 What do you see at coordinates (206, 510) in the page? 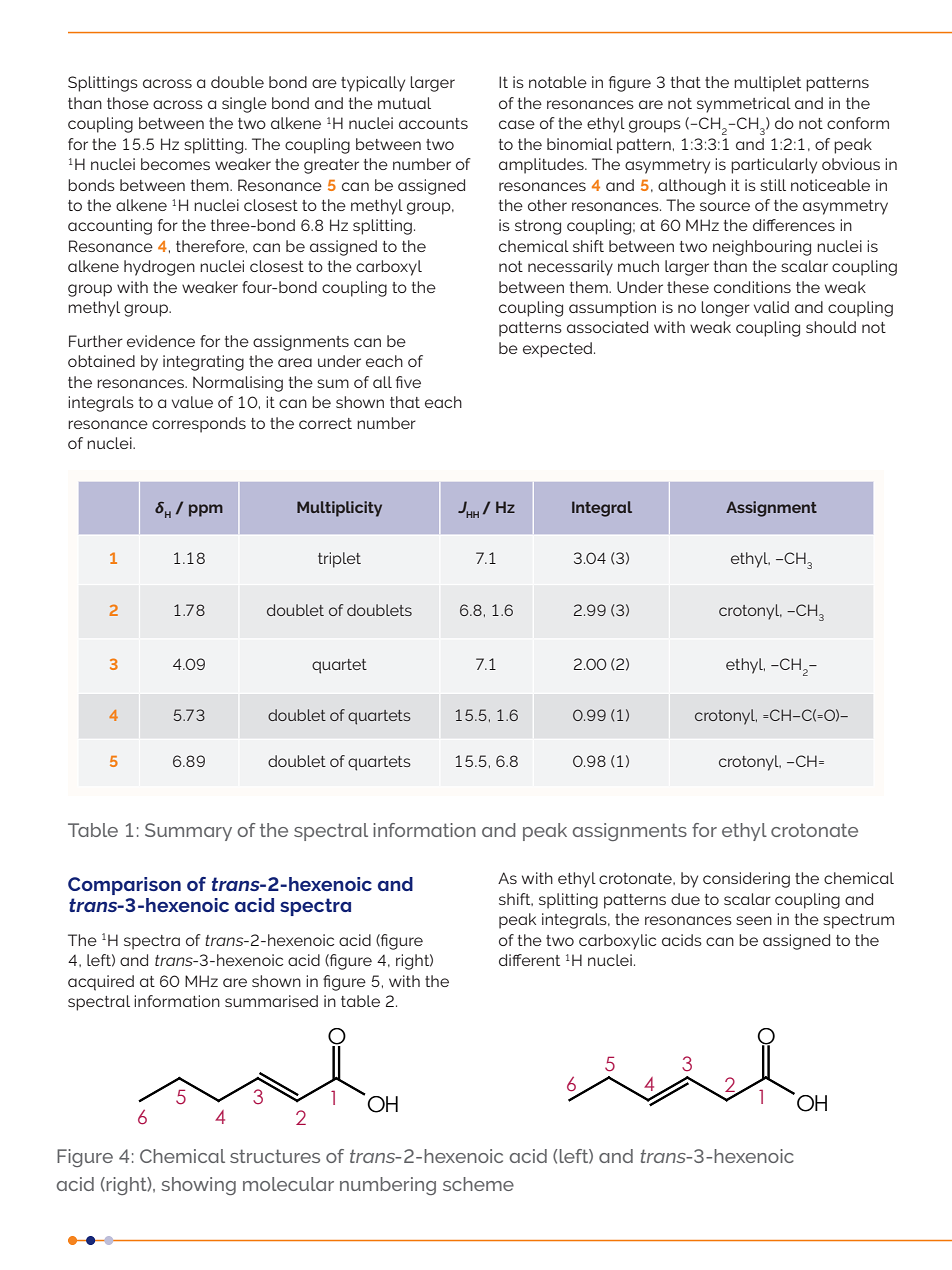
I see `ppm` at bounding box center [206, 510].
